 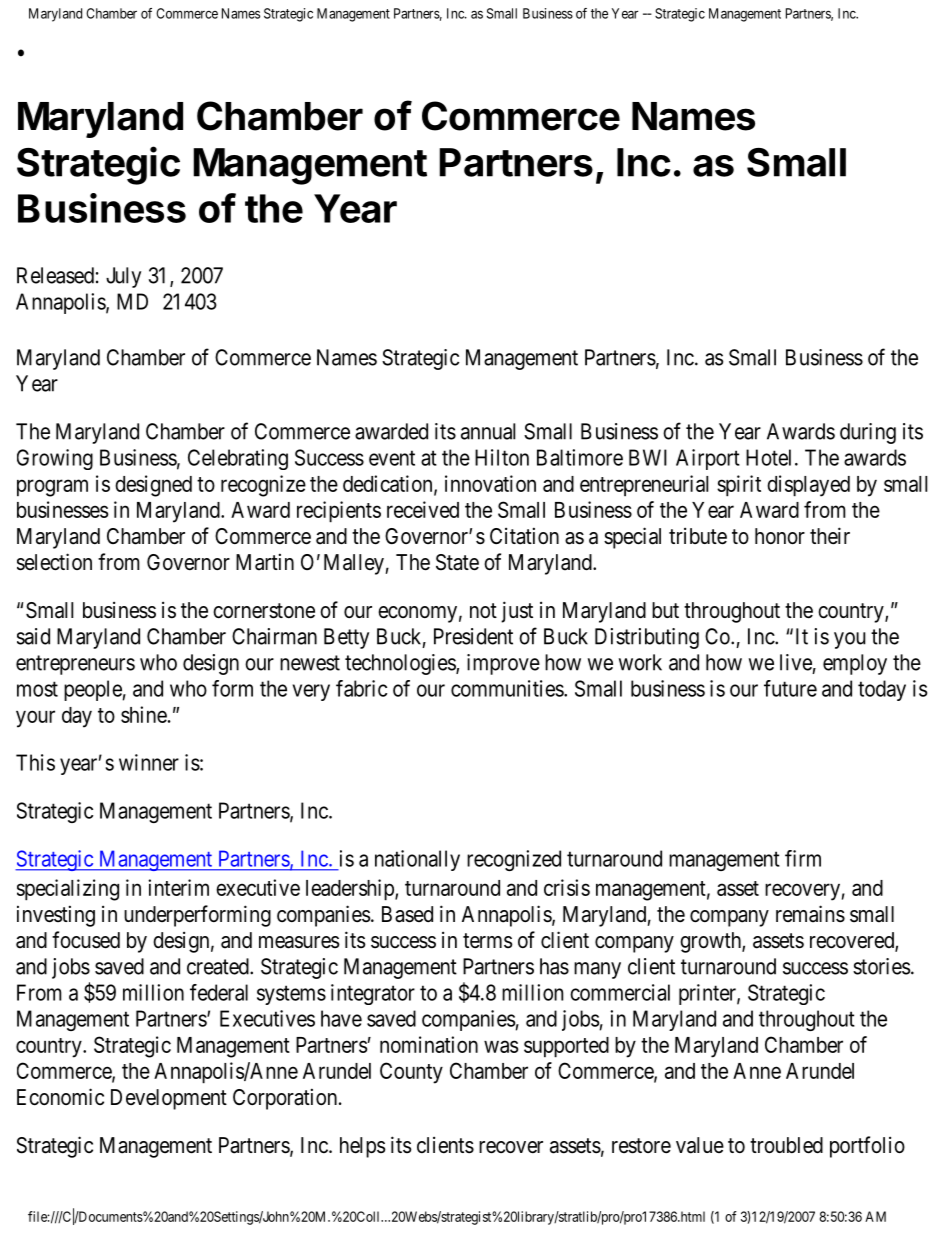 What do you see at coordinates (149, 762) in the screenshot?
I see `winner` at bounding box center [149, 762].
